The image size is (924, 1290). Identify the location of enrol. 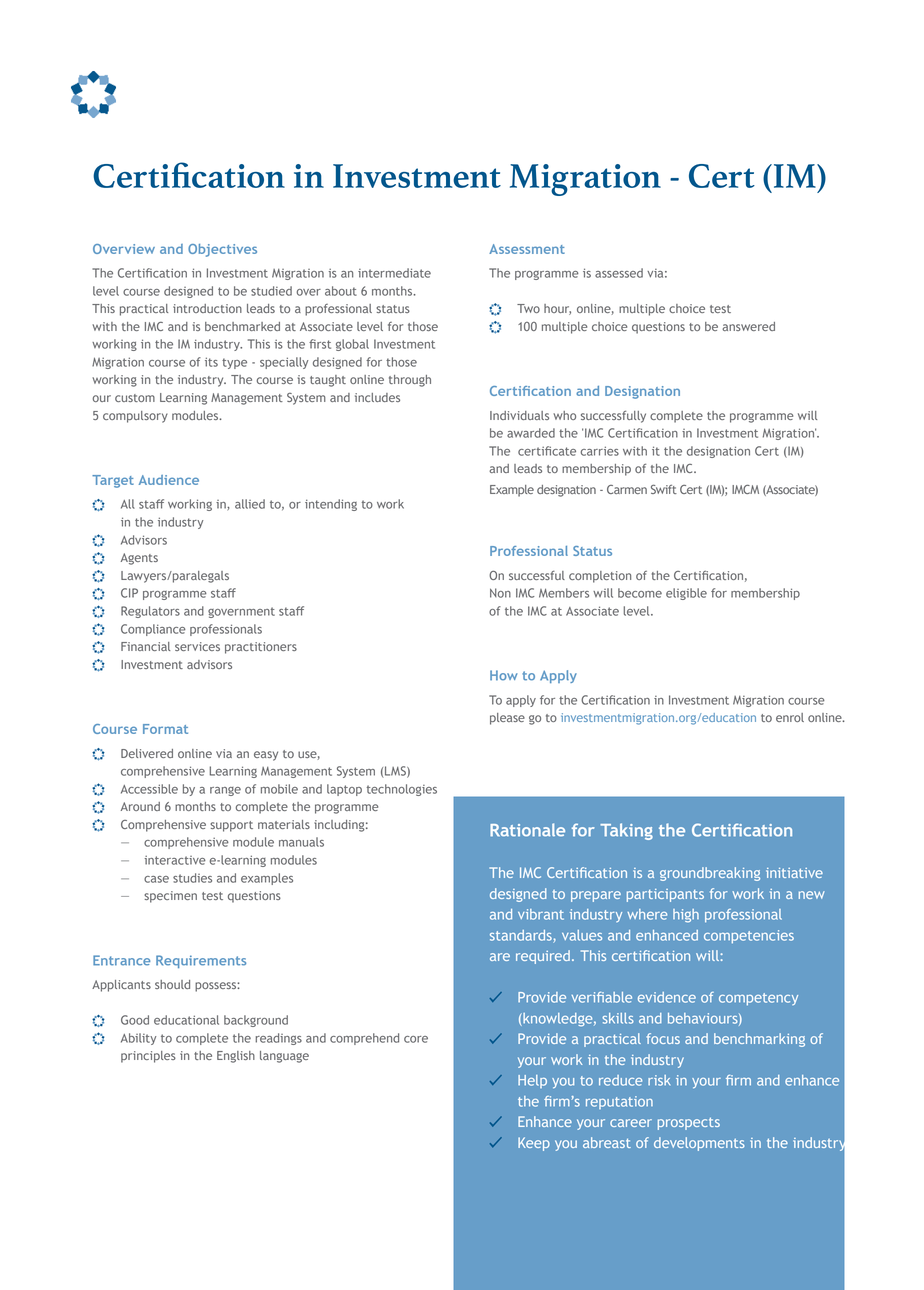
(790, 717).
